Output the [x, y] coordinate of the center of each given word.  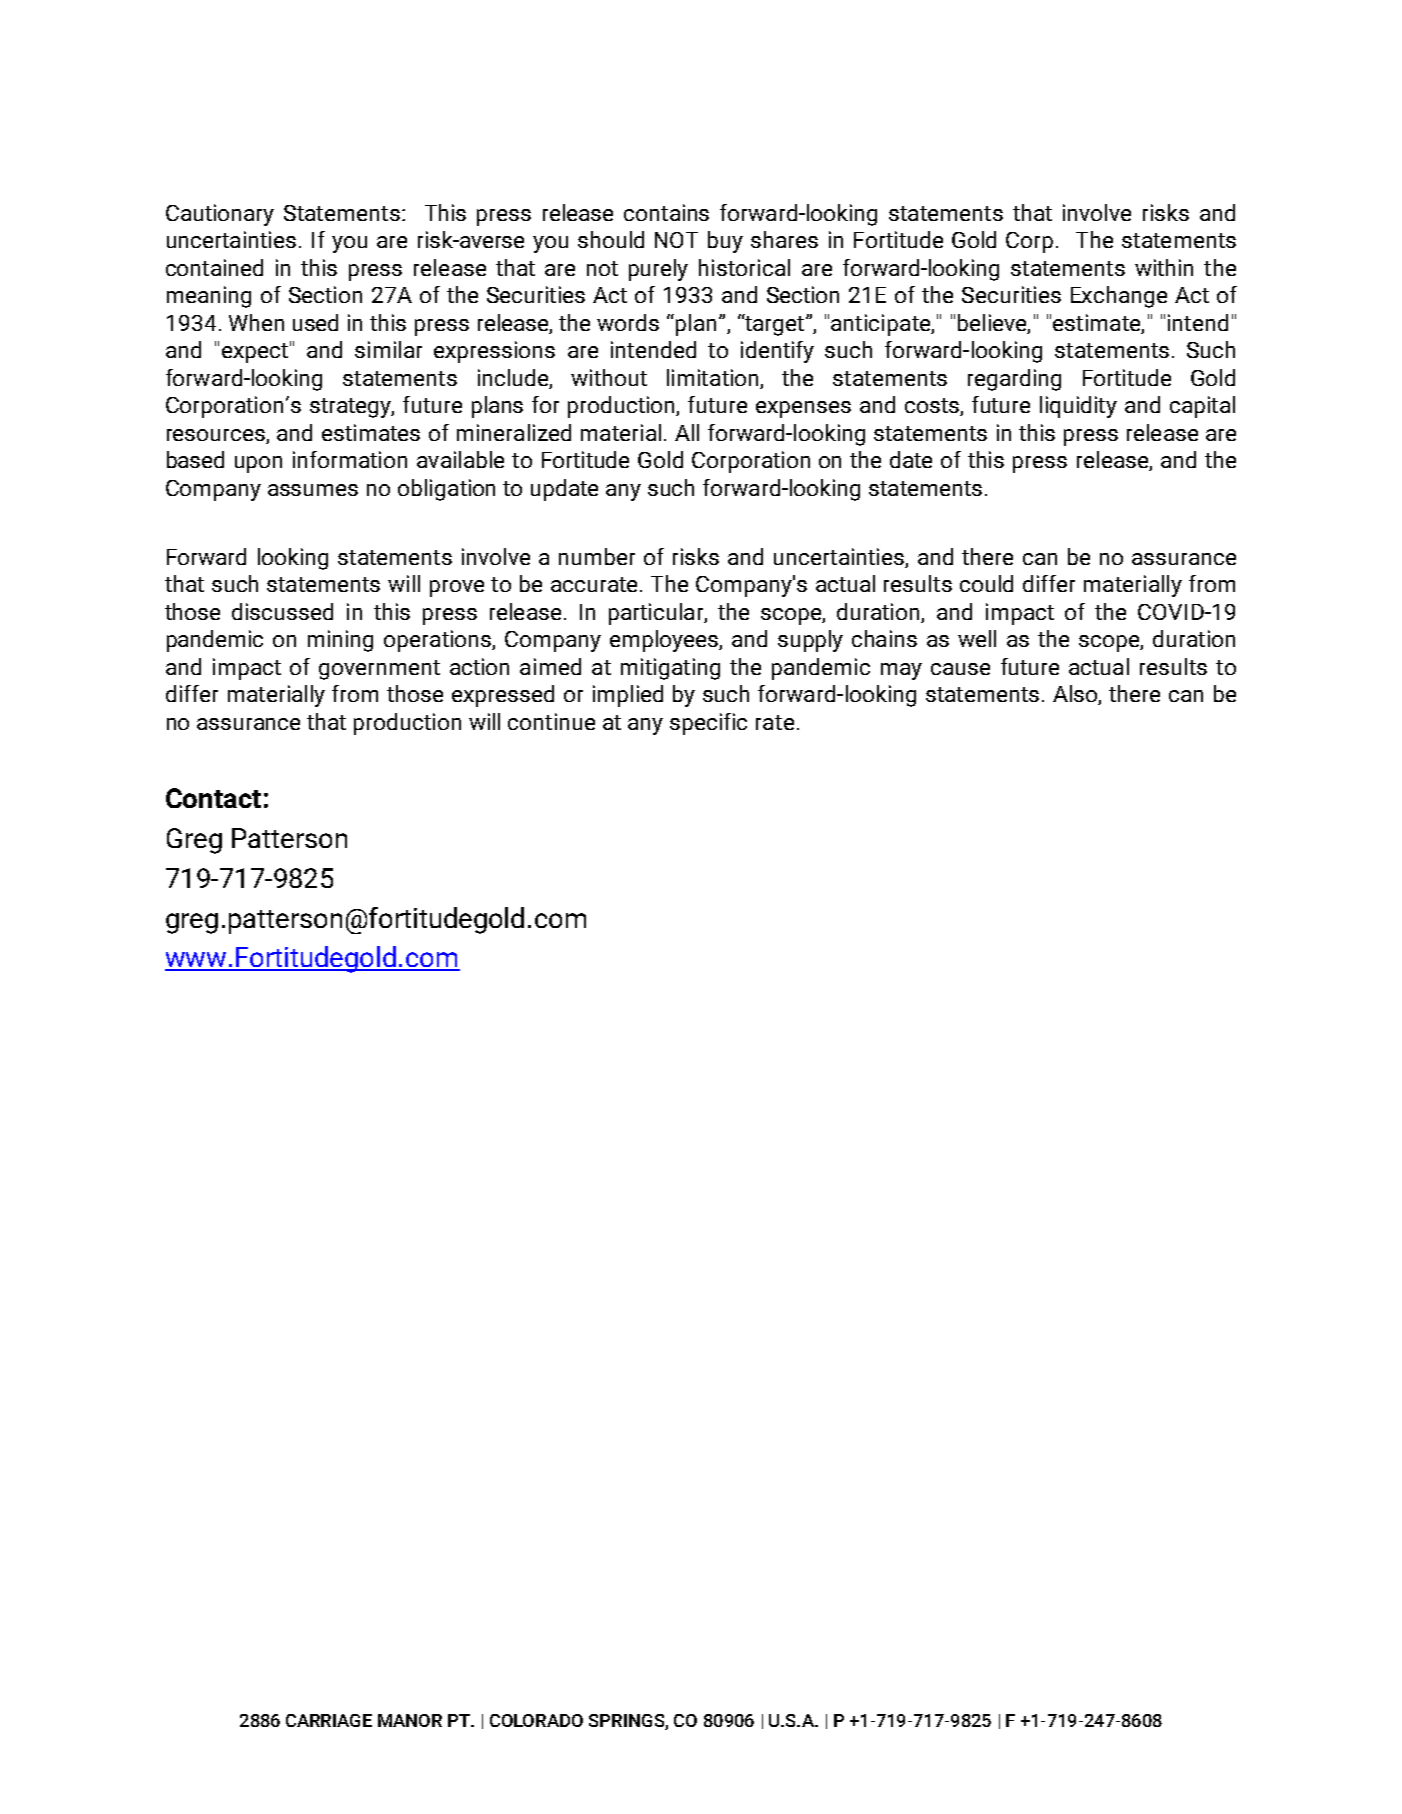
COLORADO [536, 1720]
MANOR [410, 1720]
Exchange [1119, 297]
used [315, 322]
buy [725, 242]
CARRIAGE [329, 1720]
